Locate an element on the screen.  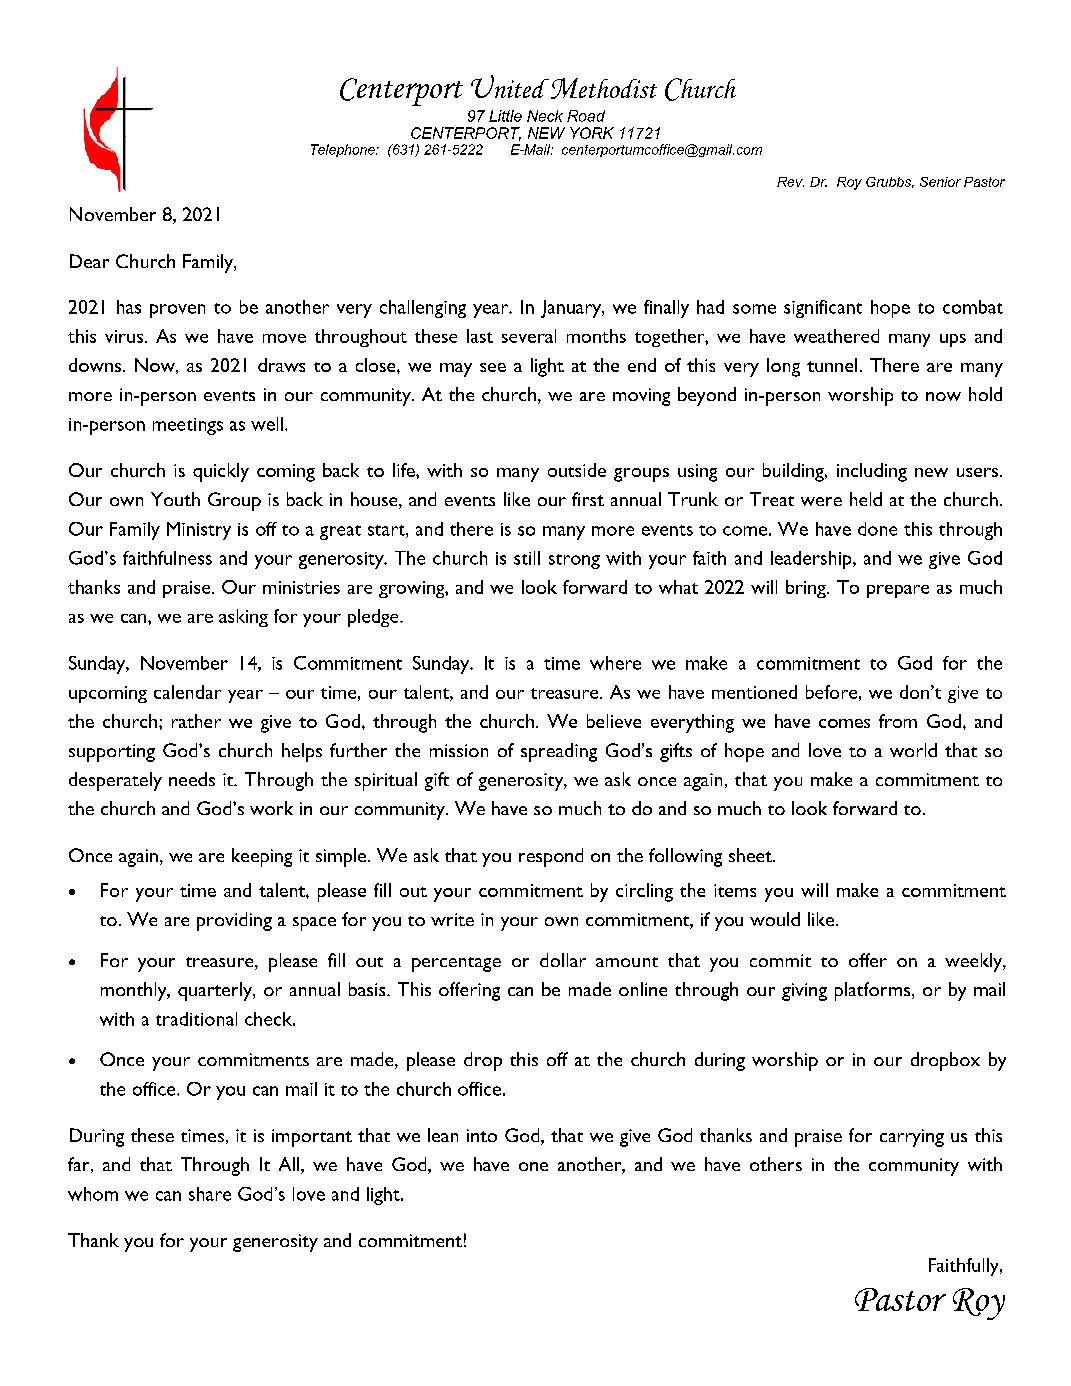
significant is located at coordinates (823, 309).
